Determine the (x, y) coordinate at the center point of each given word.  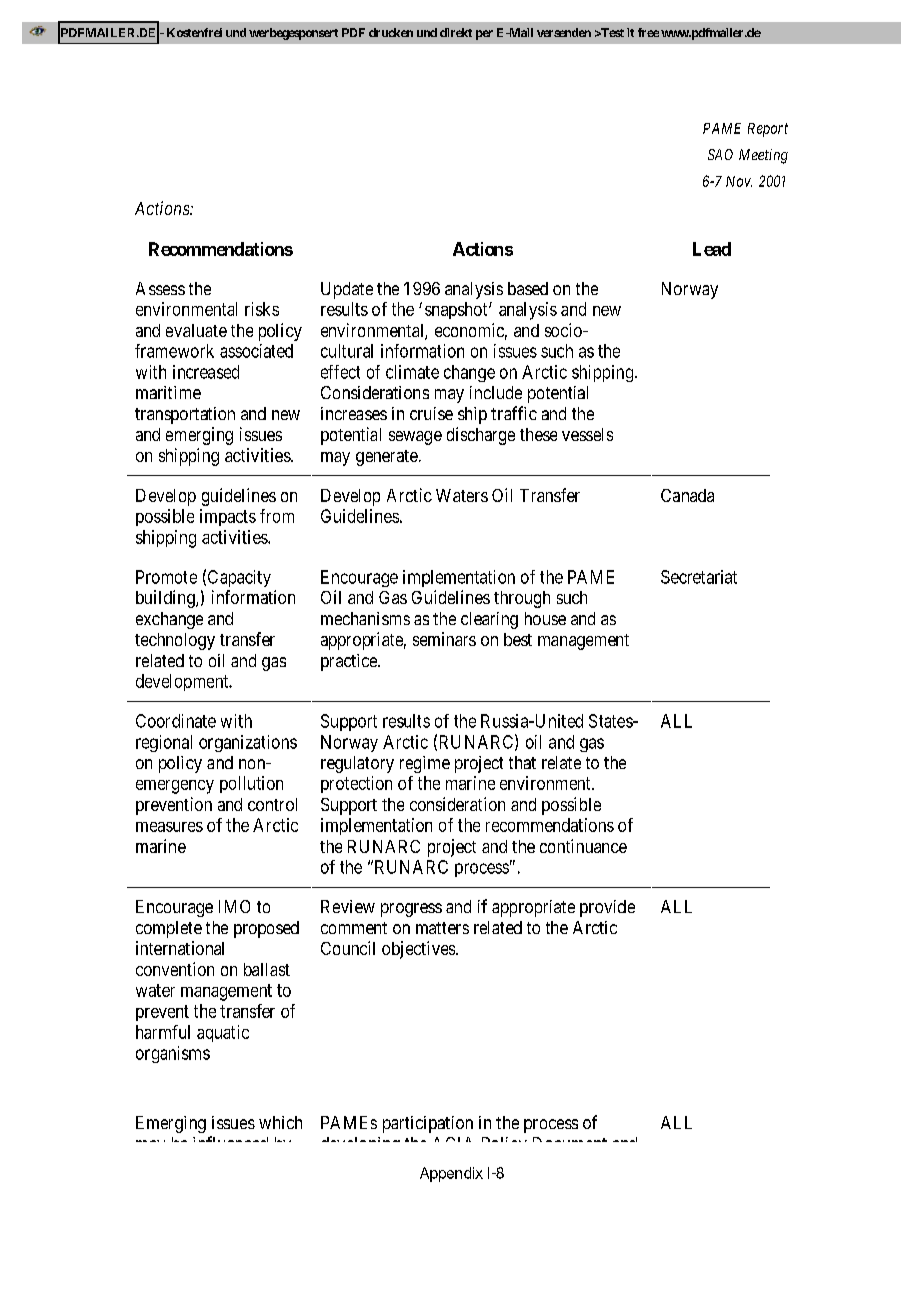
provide (607, 908)
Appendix (451, 1174)
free (648, 32)
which (280, 1122)
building (166, 599)
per (484, 35)
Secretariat (699, 577)
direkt (456, 32)
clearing (489, 620)
